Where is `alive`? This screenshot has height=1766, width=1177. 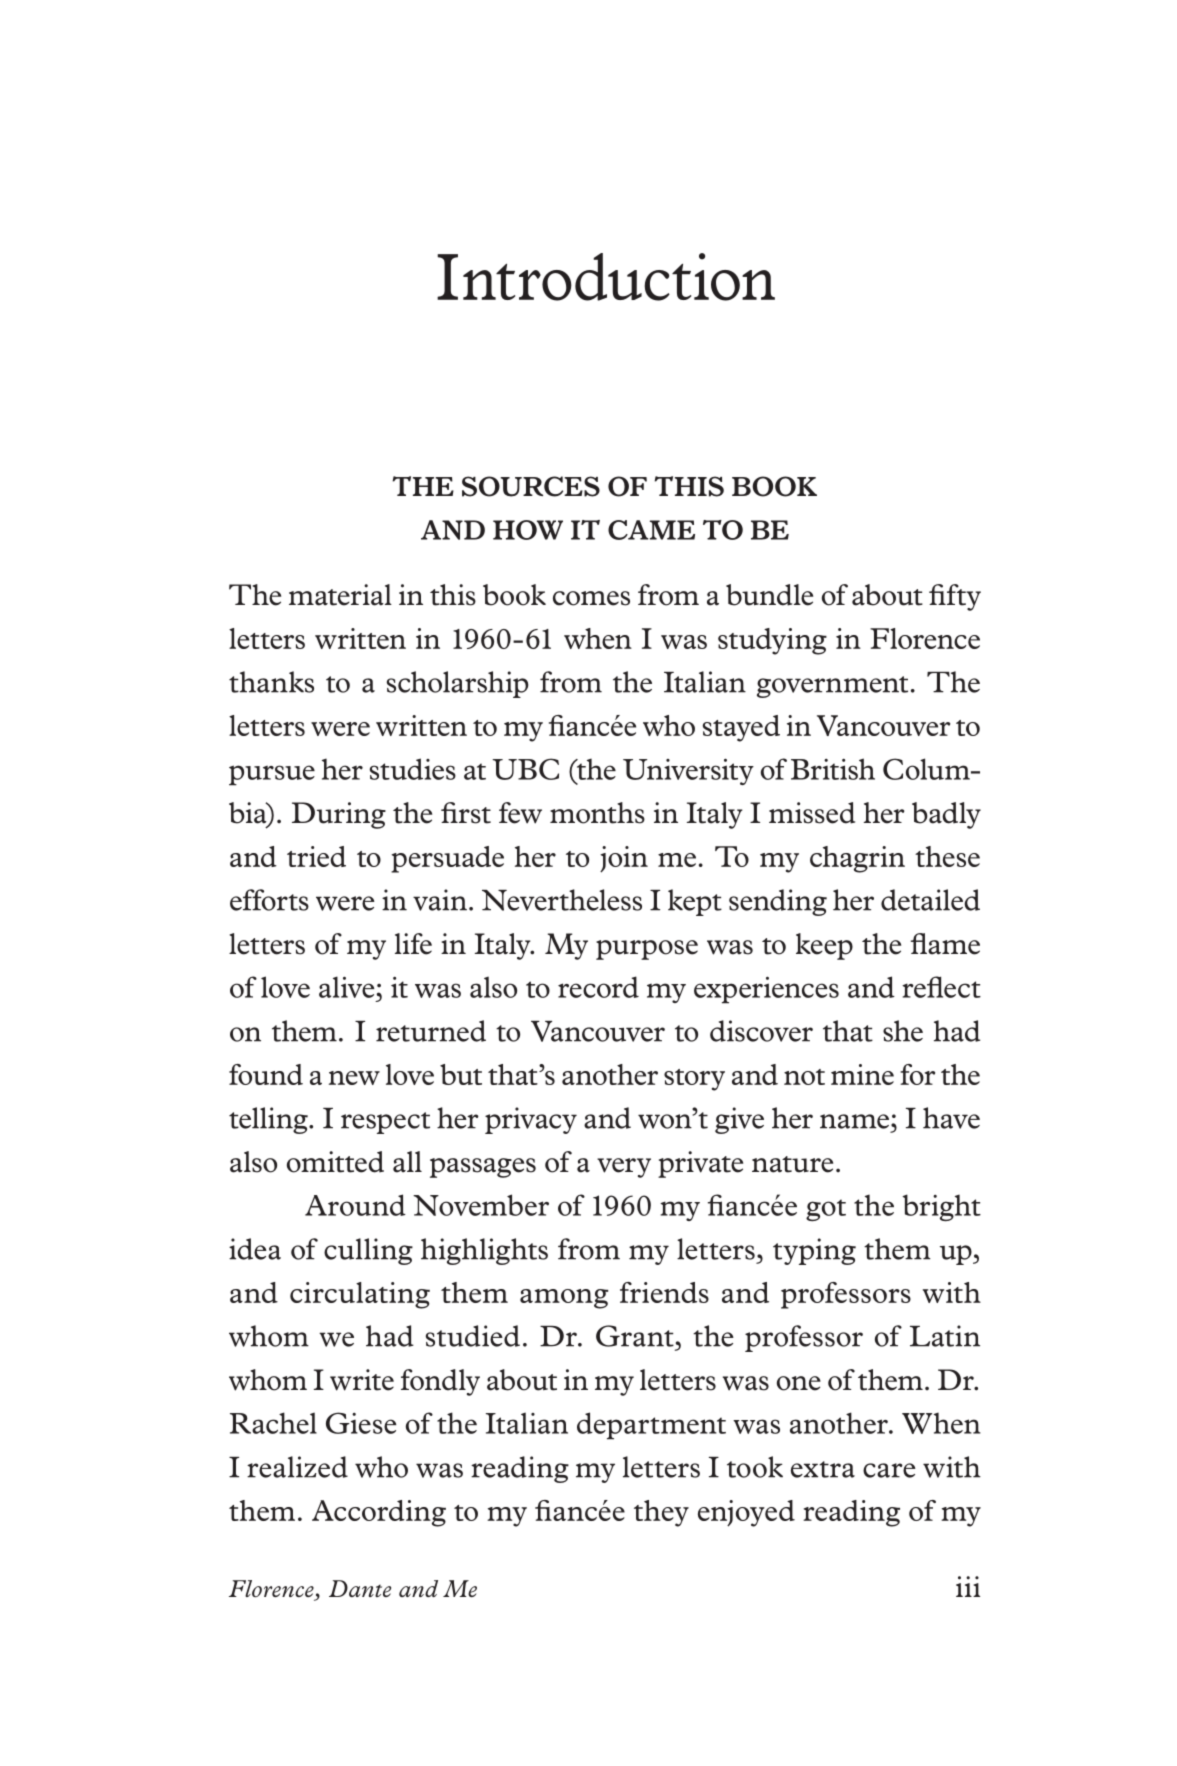
alive is located at coordinates (348, 987).
